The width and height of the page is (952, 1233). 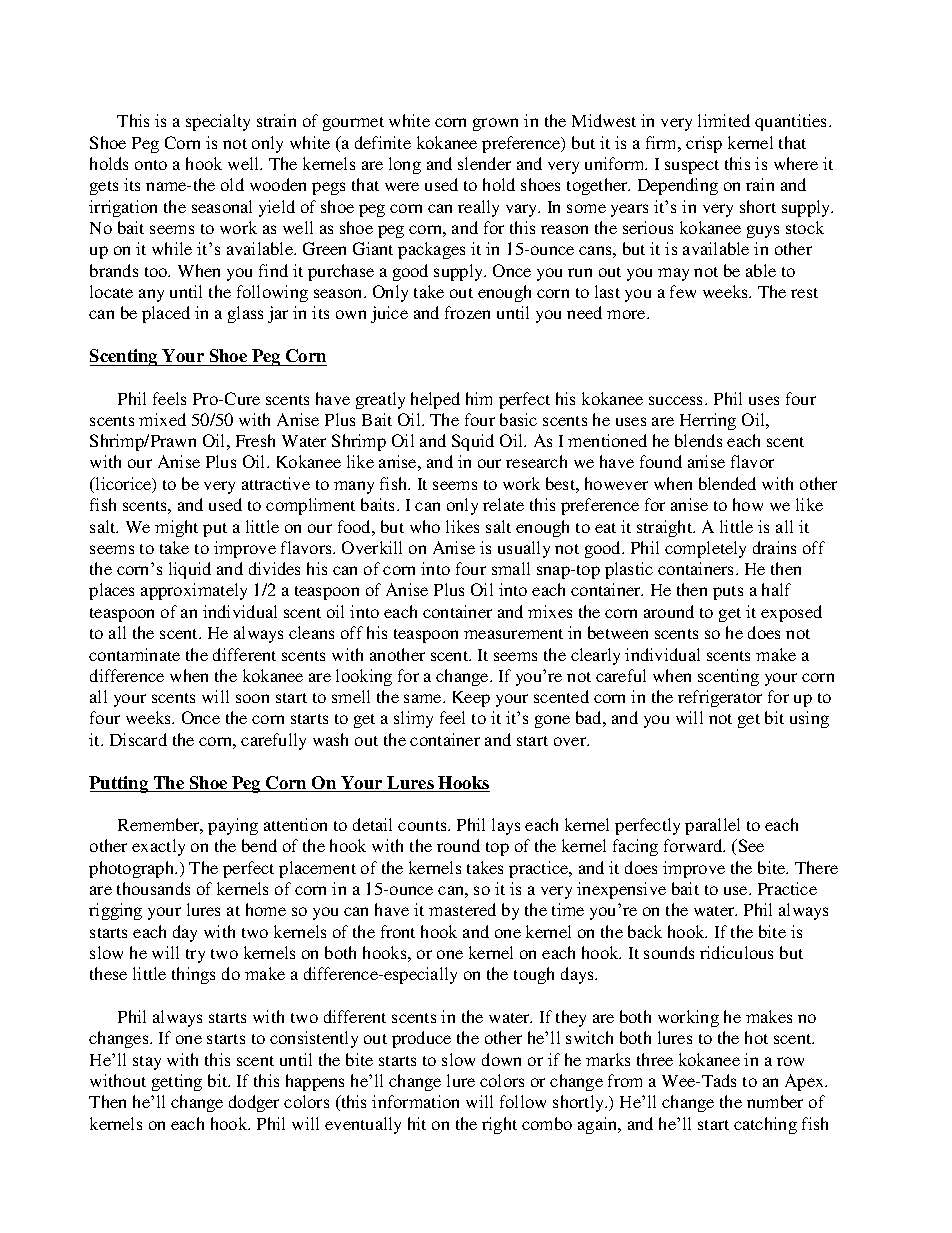 What do you see at coordinates (153, 888) in the page?
I see `thousands` at bounding box center [153, 888].
